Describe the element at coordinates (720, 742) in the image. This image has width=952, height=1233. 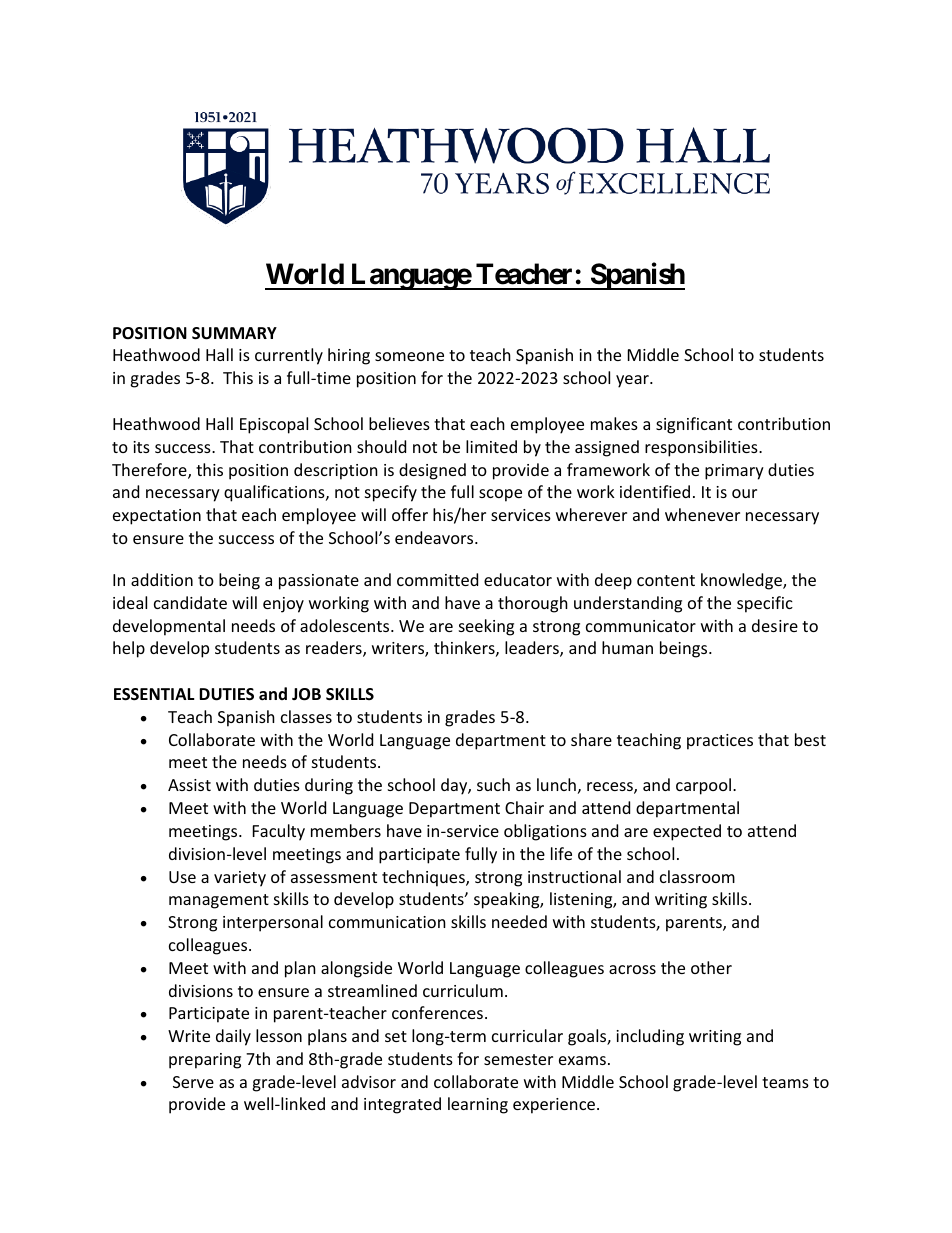
I see `practices` at that location.
